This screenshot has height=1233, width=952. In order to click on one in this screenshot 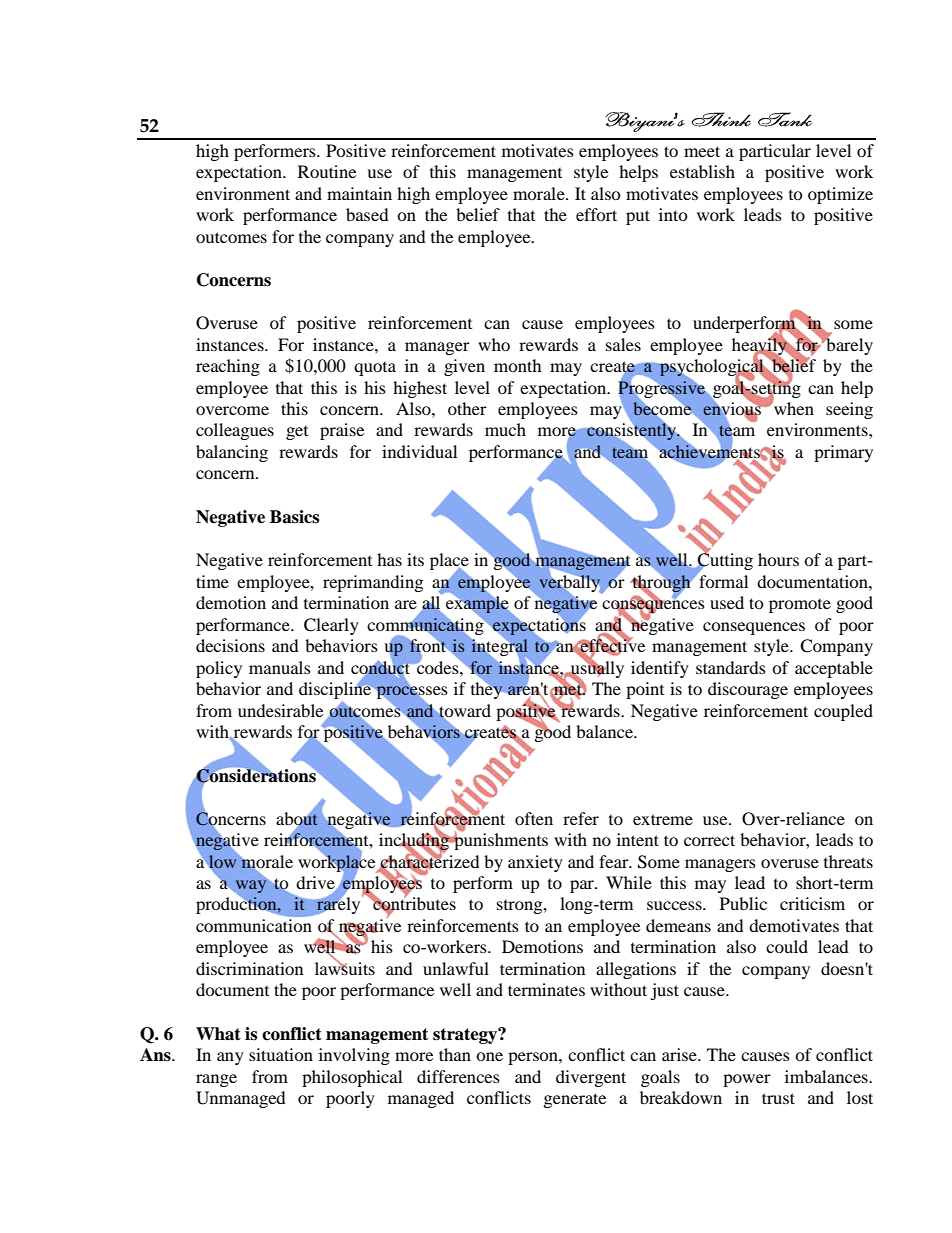, I will do `click(489, 1056)`.
